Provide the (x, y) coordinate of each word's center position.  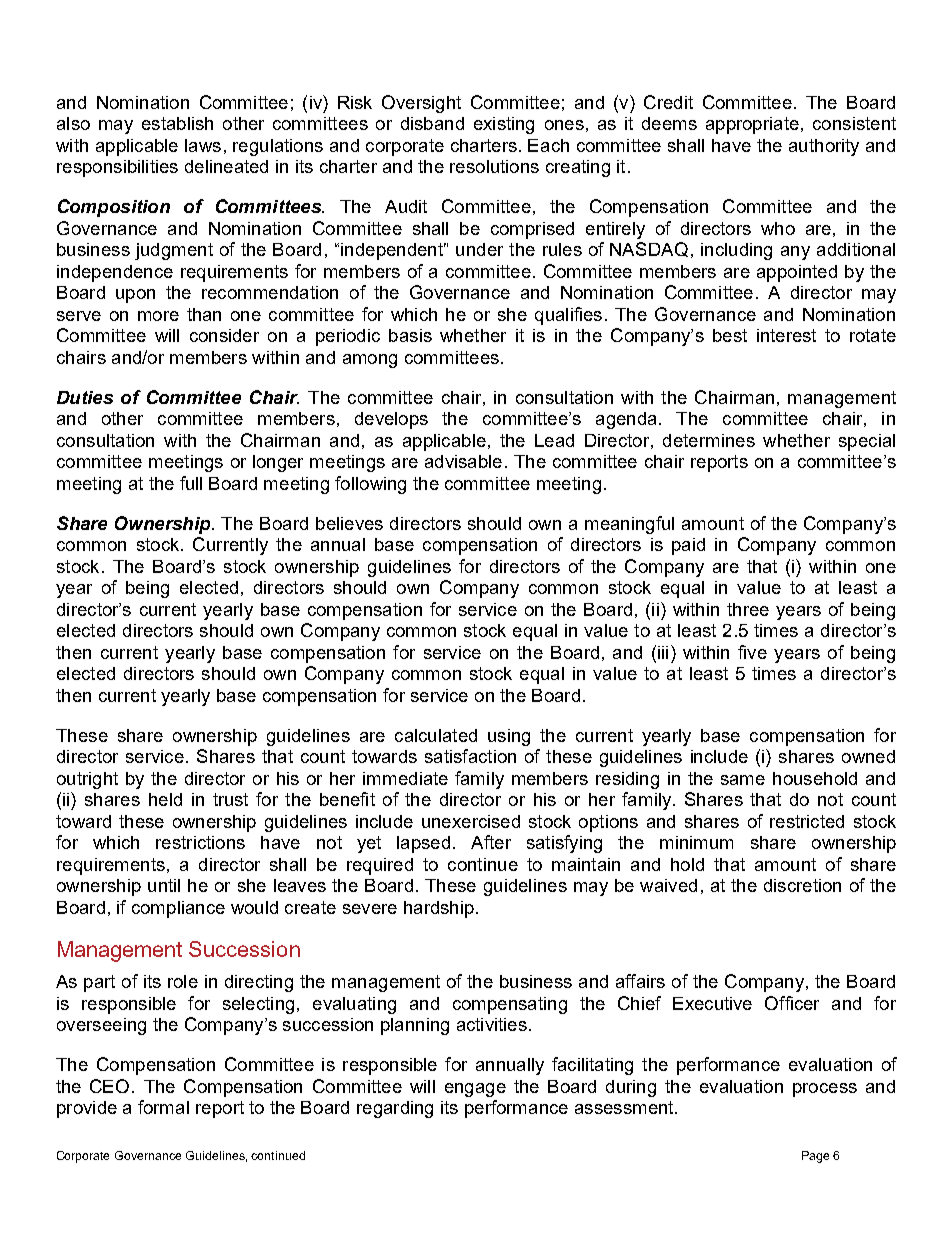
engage (475, 1090)
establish (177, 123)
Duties (85, 397)
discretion (802, 885)
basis (410, 335)
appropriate (752, 125)
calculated (436, 735)
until (164, 885)
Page (815, 1157)
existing (504, 125)
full (191, 483)
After (491, 842)
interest (786, 335)
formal (163, 1107)
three (748, 609)
